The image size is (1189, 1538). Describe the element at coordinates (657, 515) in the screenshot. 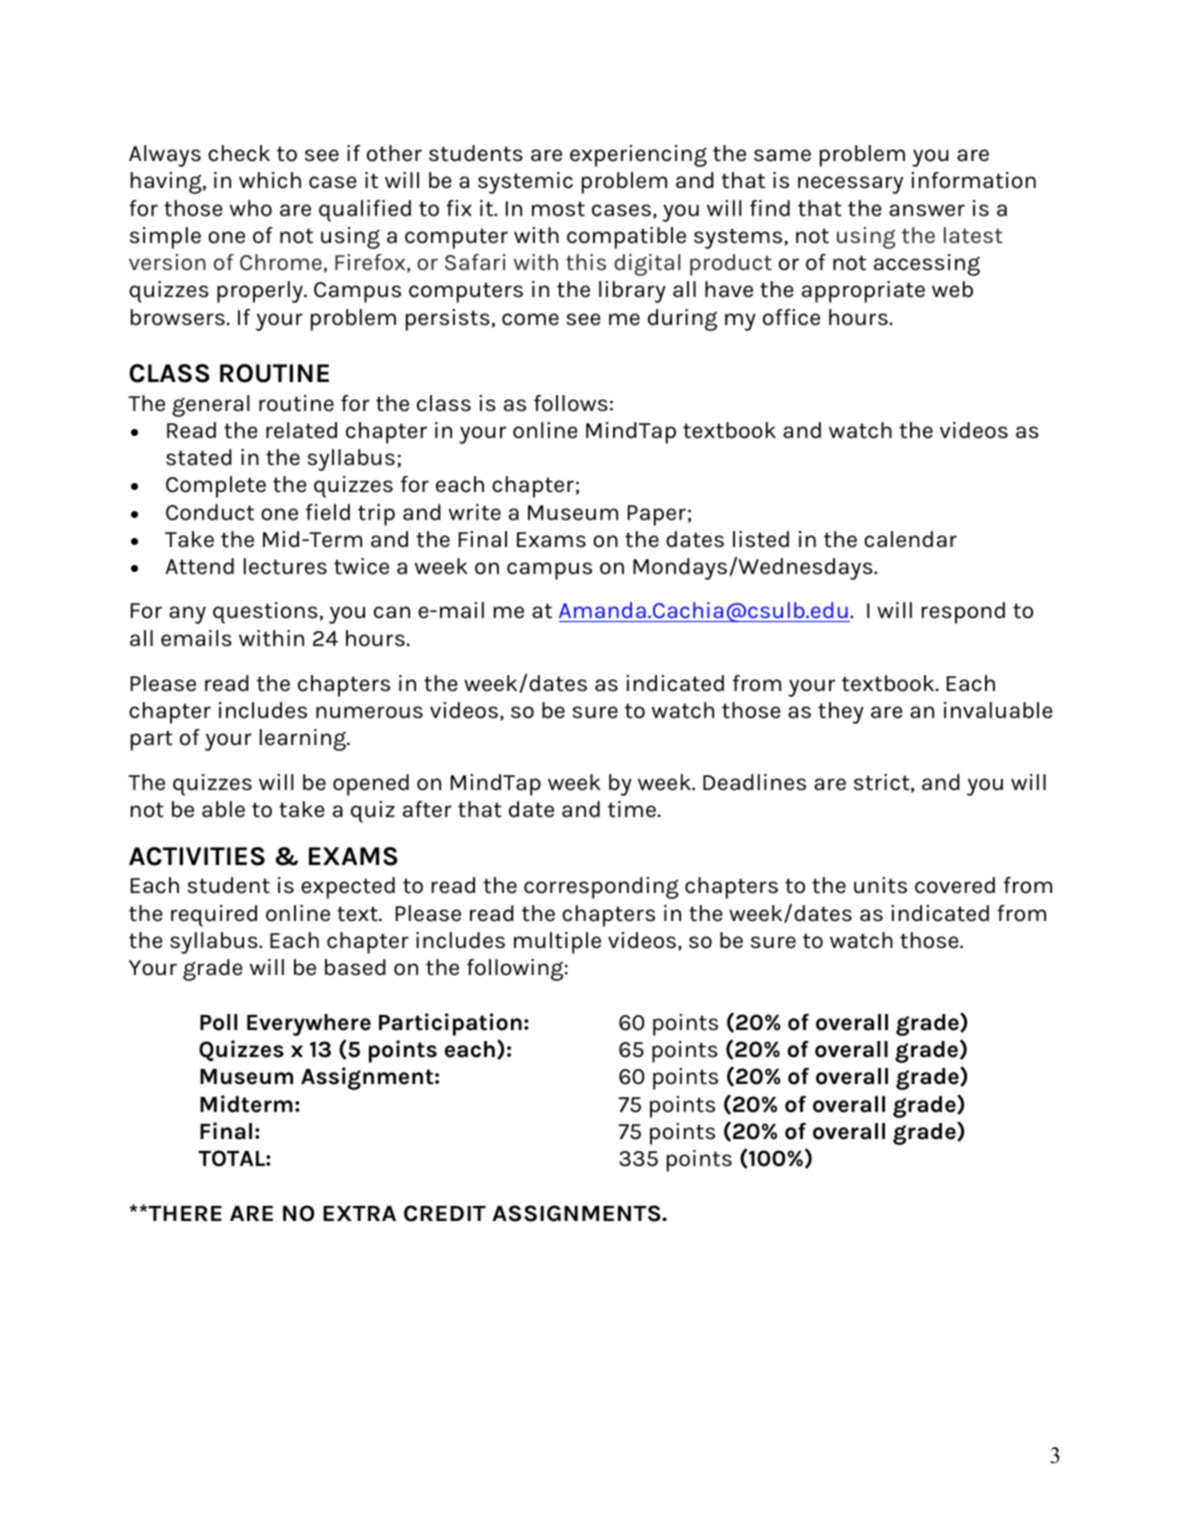

I see `Paper` at that location.
